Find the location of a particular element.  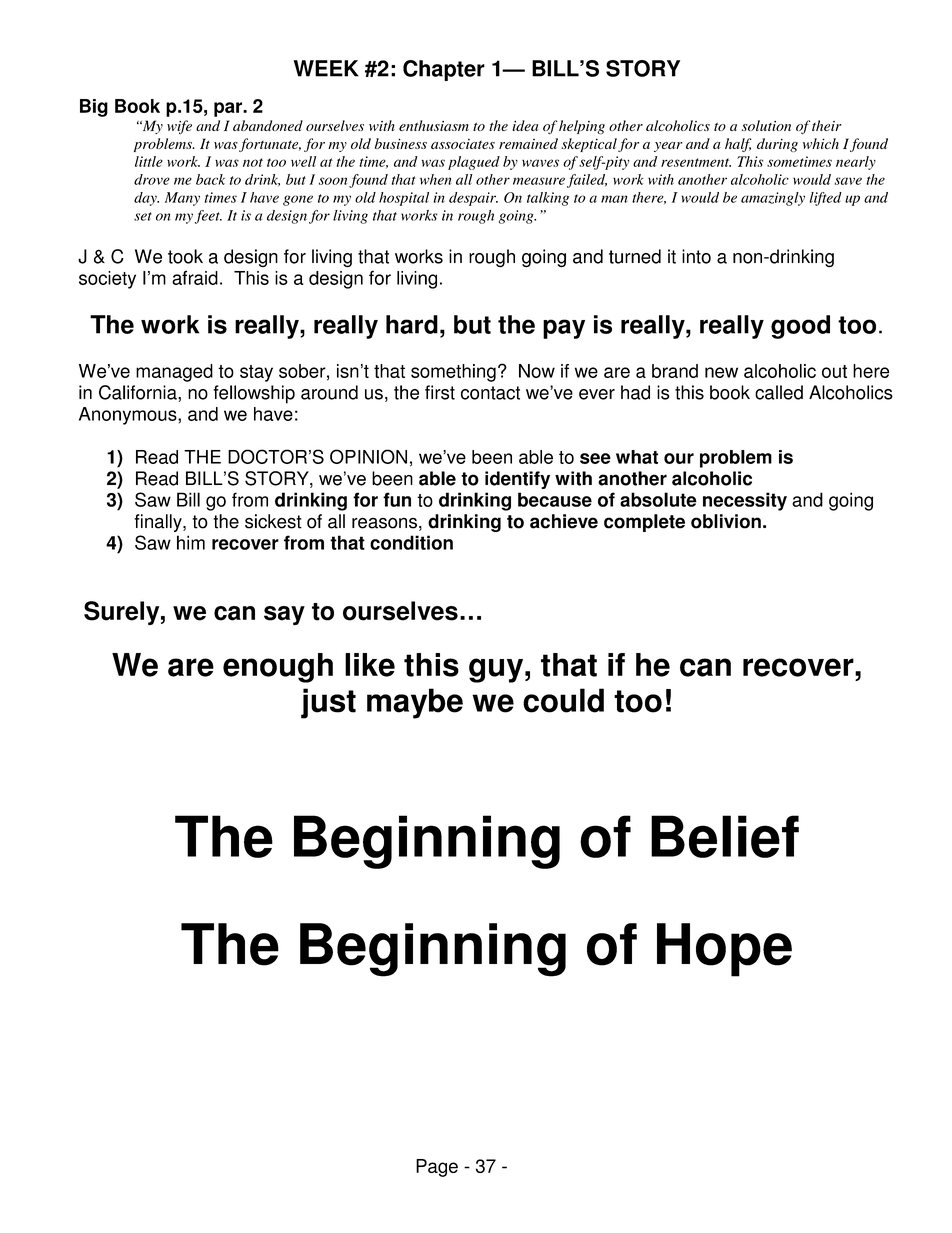

maybe is located at coordinates (415, 703).
